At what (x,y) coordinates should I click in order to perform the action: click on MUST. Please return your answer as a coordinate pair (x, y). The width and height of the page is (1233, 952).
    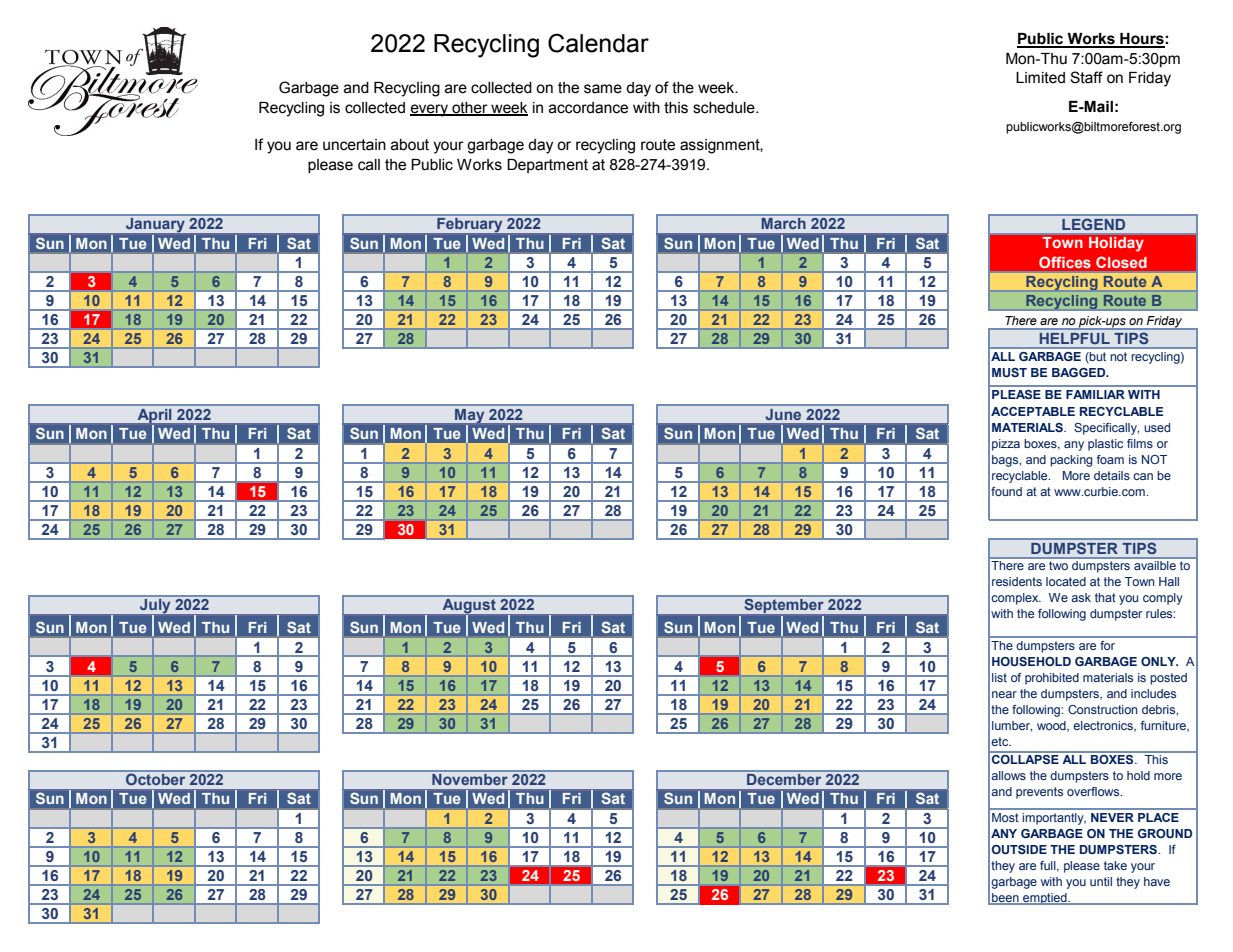
    Looking at the image, I should click on (1009, 372).
